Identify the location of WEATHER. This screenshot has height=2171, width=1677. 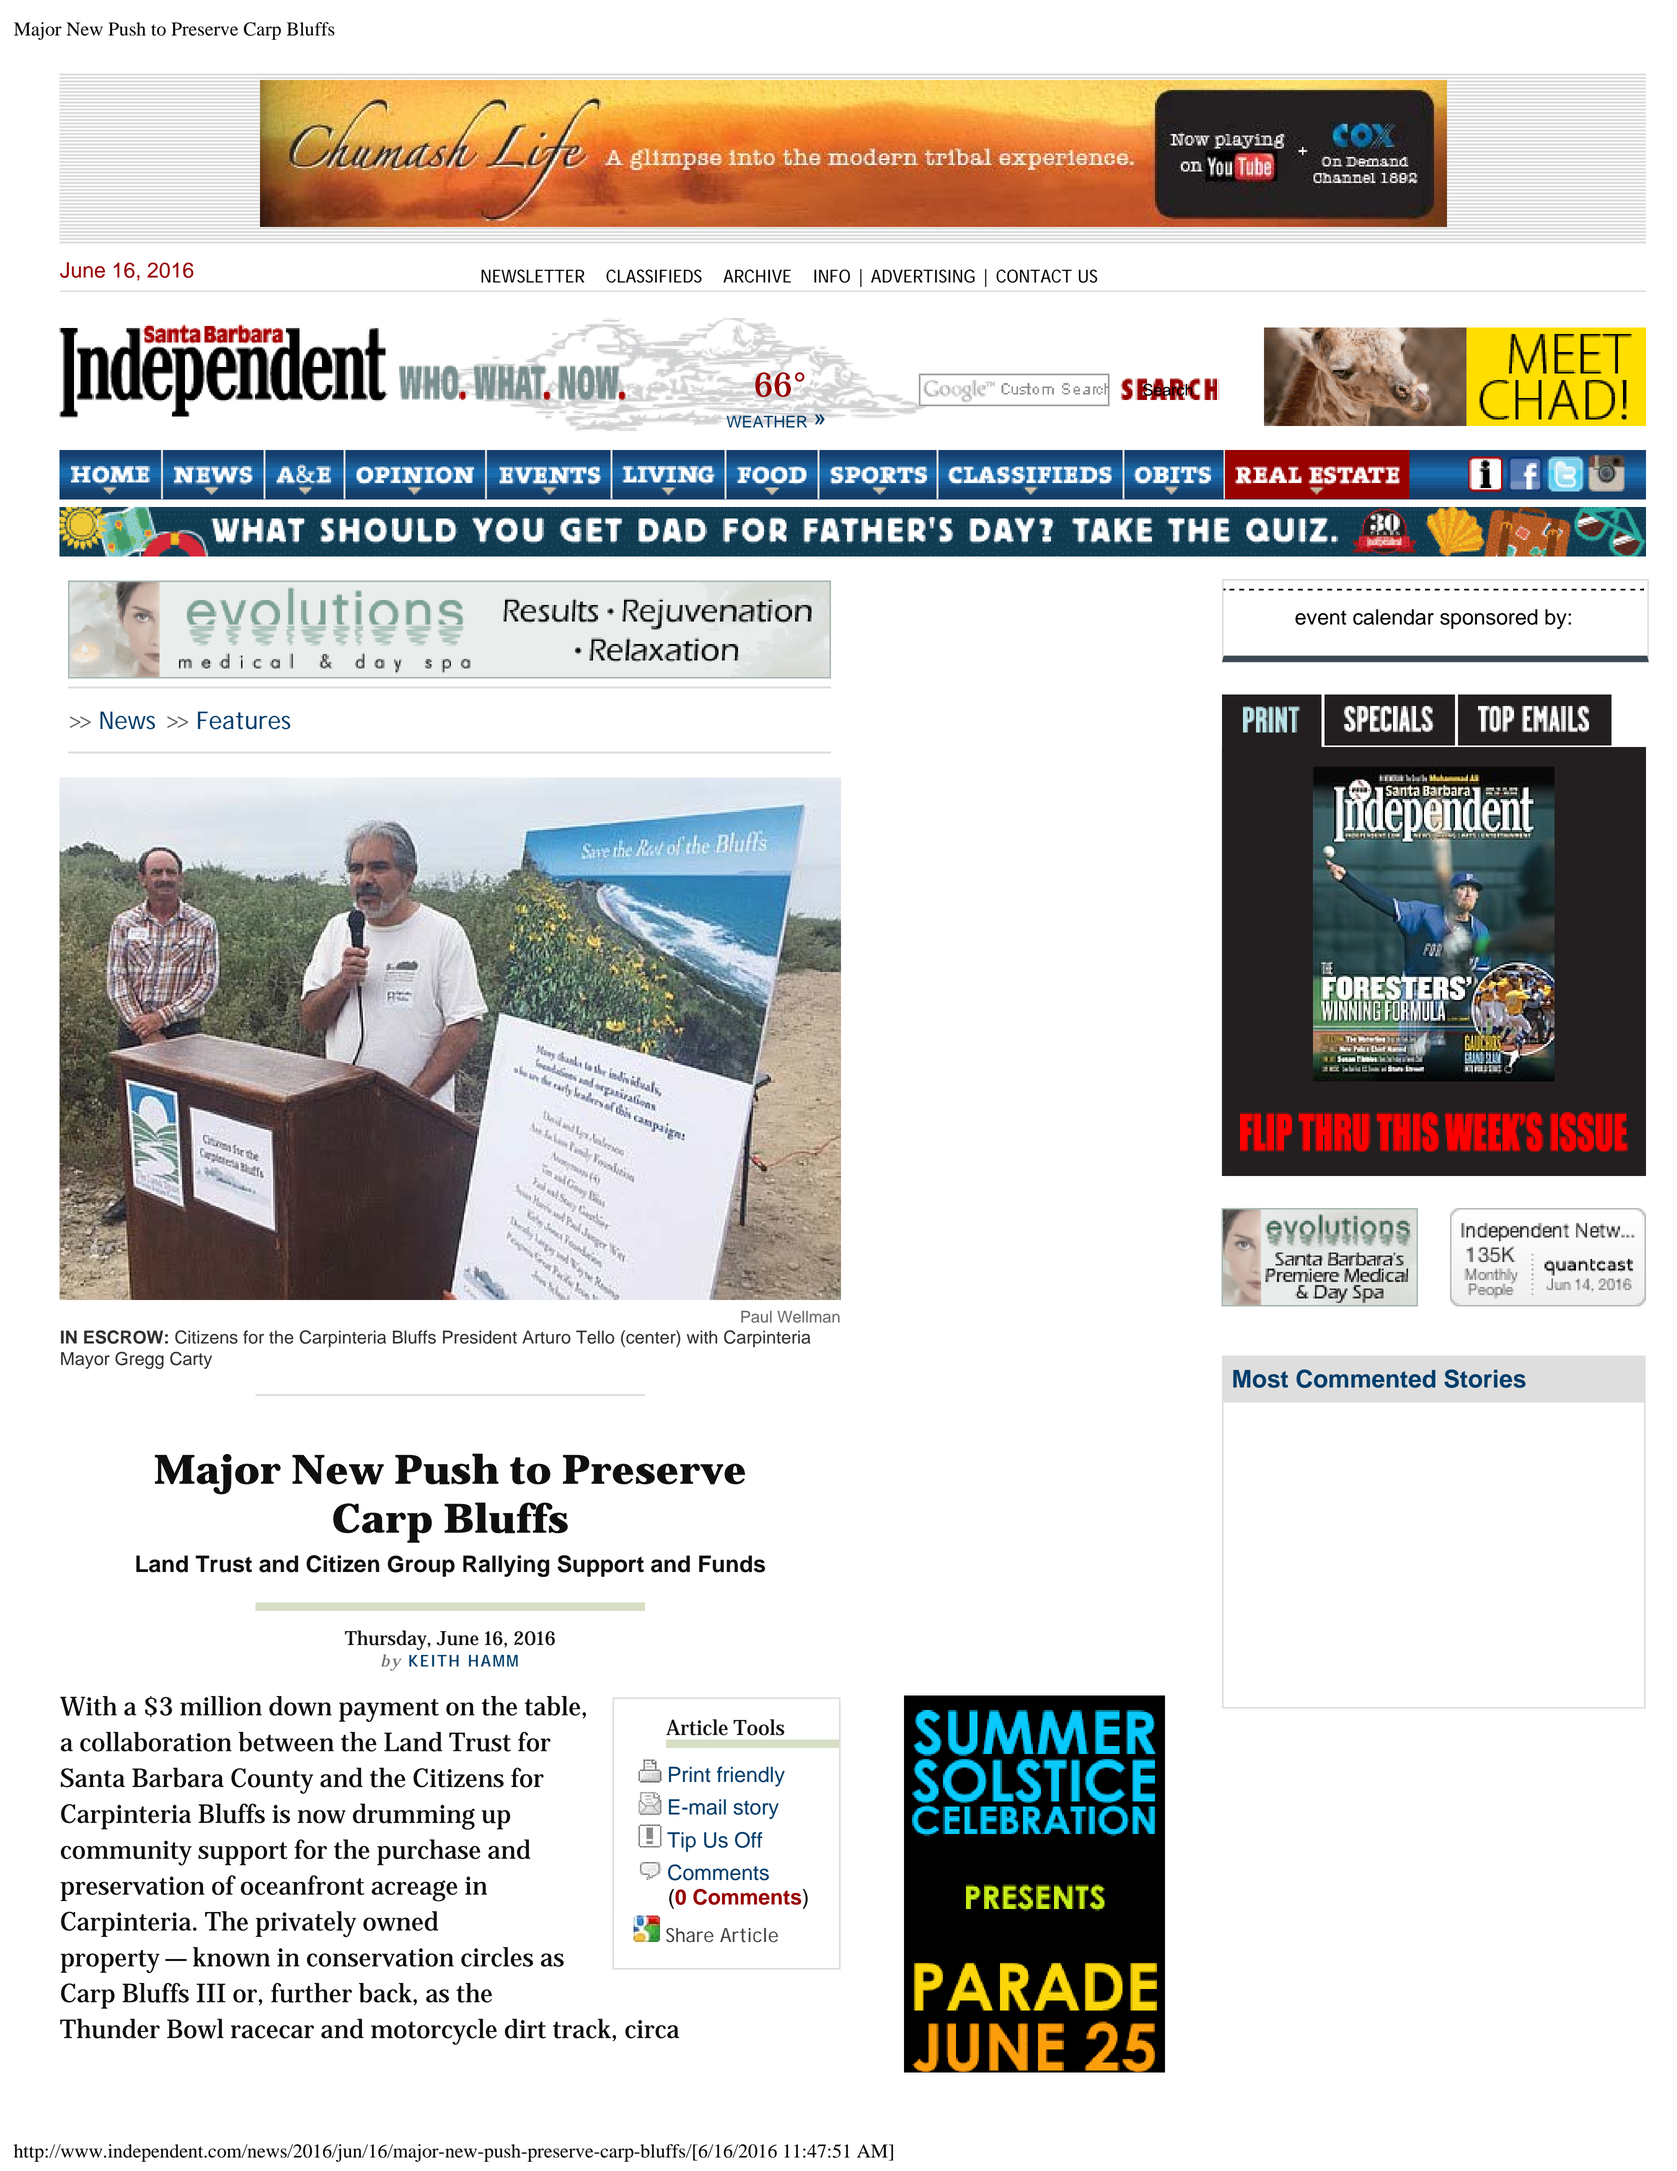
(768, 420).
